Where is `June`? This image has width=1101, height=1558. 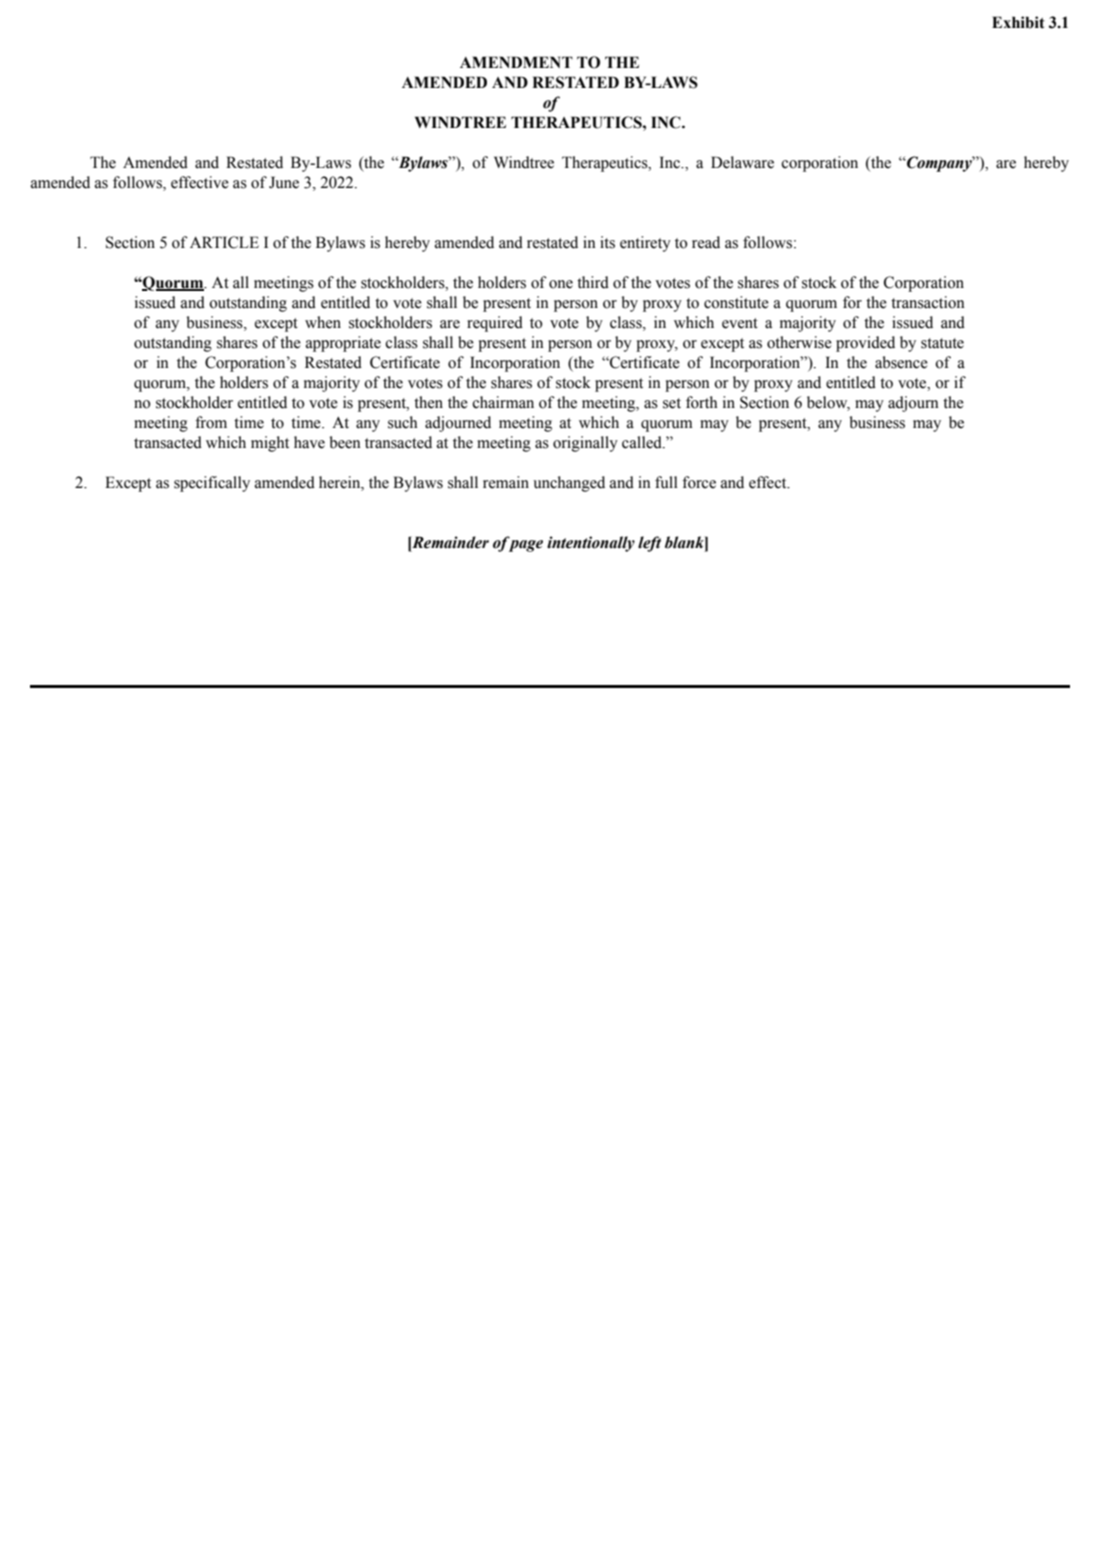
June is located at coordinates (284, 182).
